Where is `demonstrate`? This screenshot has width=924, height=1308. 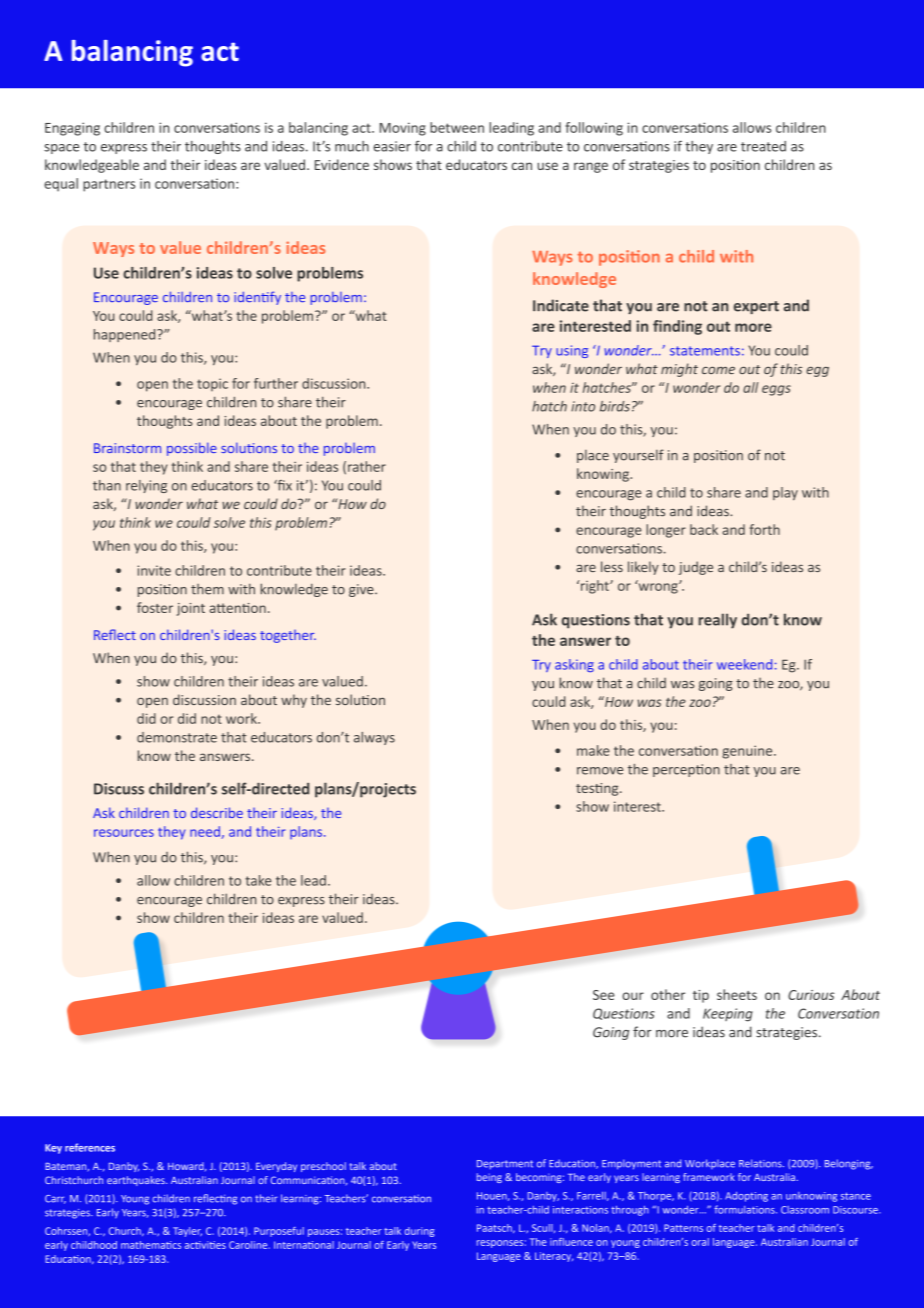
demonstrate is located at coordinates (177, 737).
